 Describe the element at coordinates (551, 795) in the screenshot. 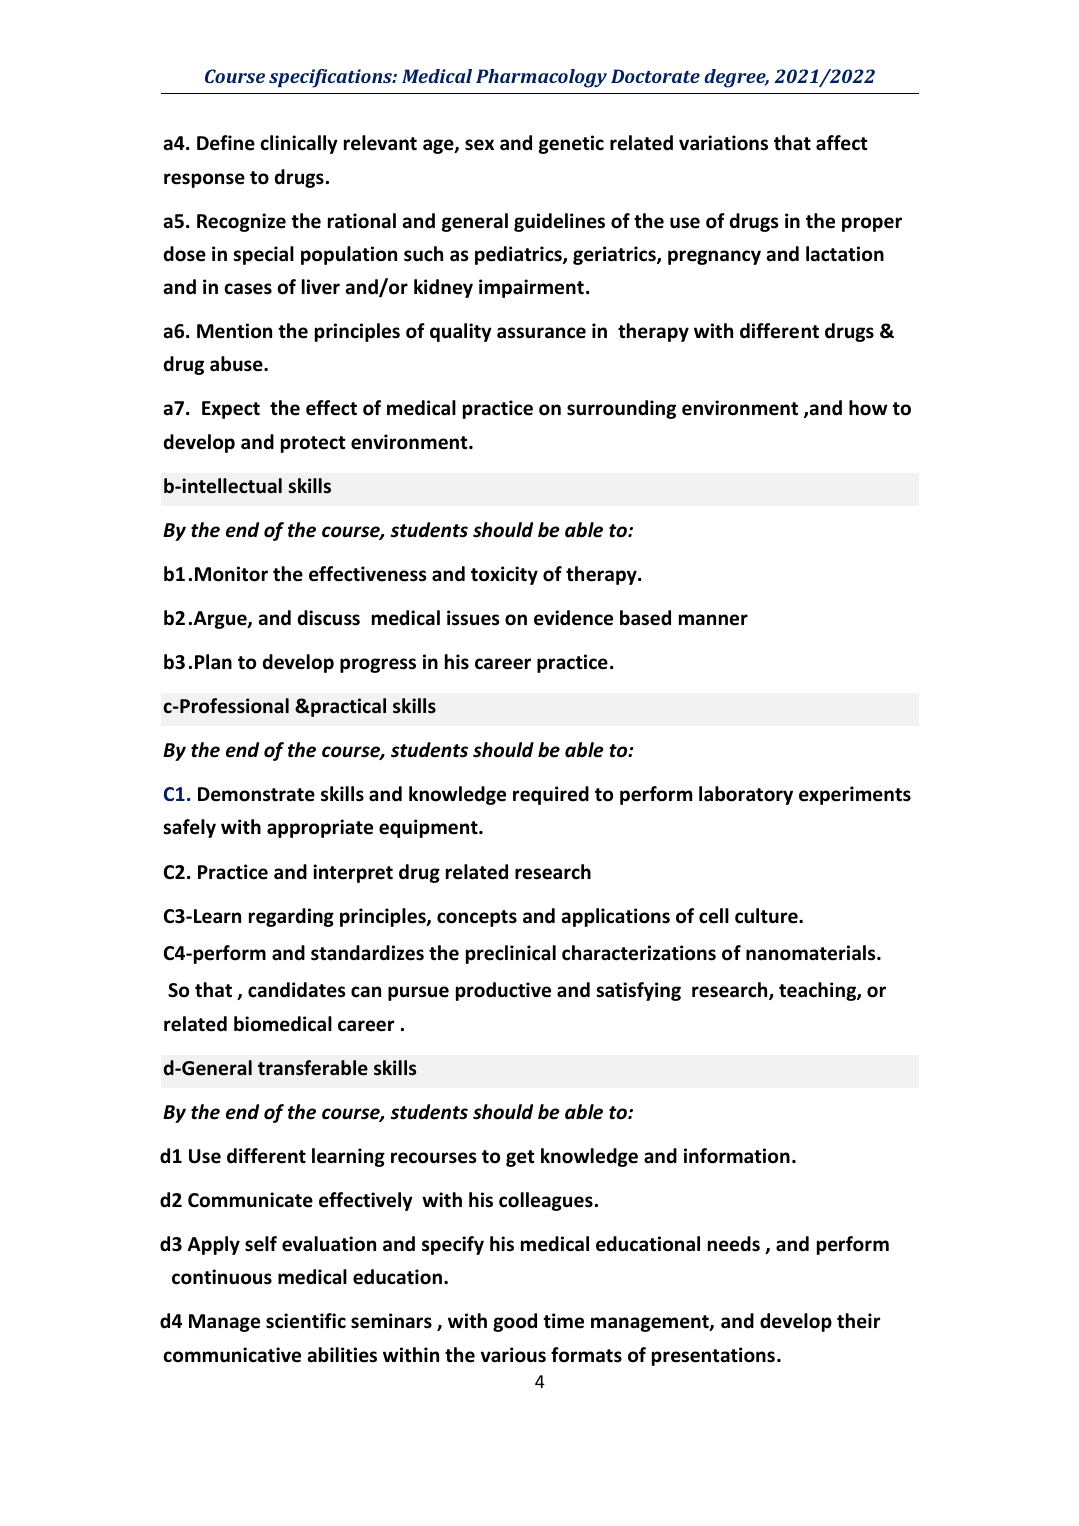

I see `required` at that location.
